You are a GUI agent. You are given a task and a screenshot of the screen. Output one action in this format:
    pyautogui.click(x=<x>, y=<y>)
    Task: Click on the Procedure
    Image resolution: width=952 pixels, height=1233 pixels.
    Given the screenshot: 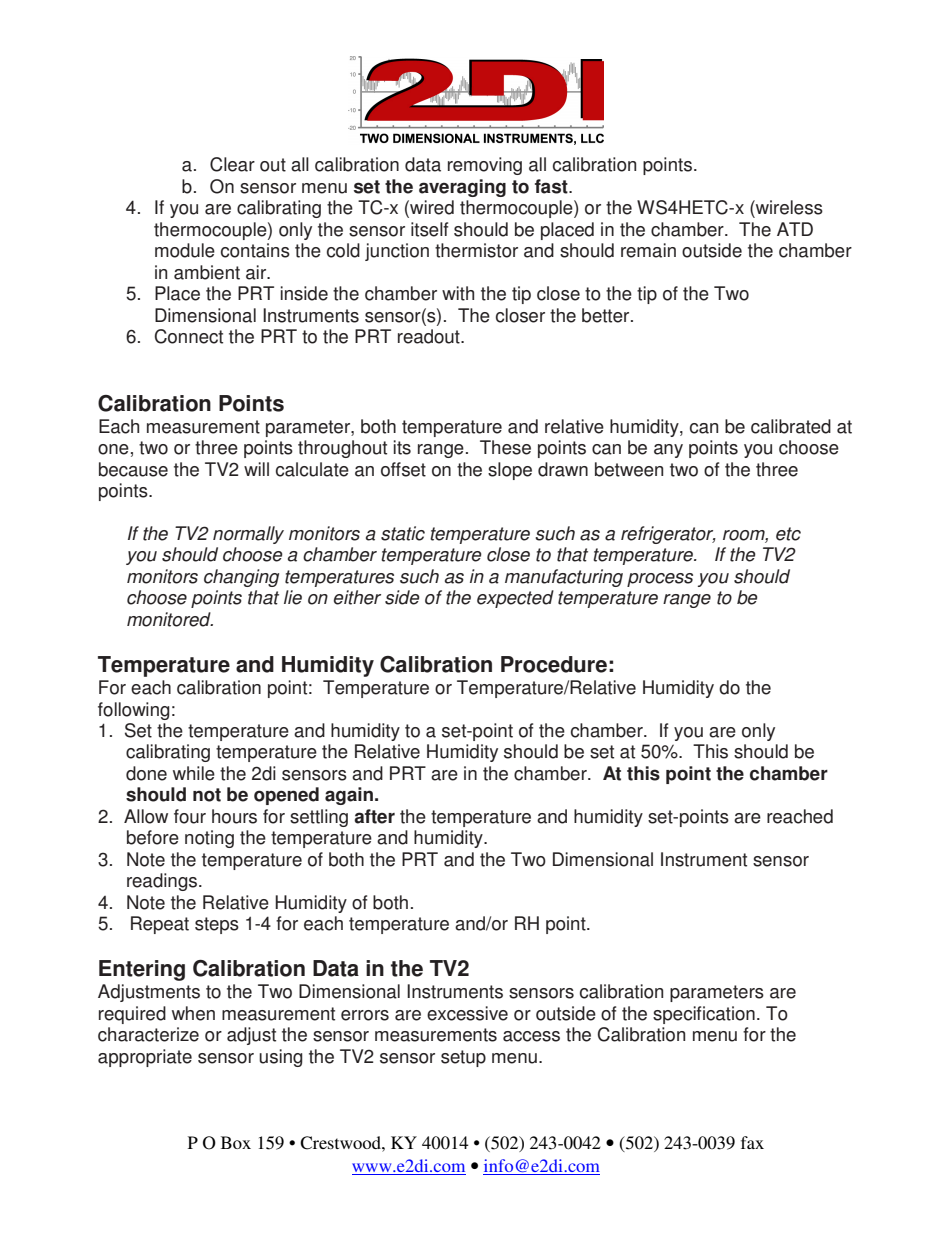 What is the action you would take?
    pyautogui.click(x=554, y=664)
